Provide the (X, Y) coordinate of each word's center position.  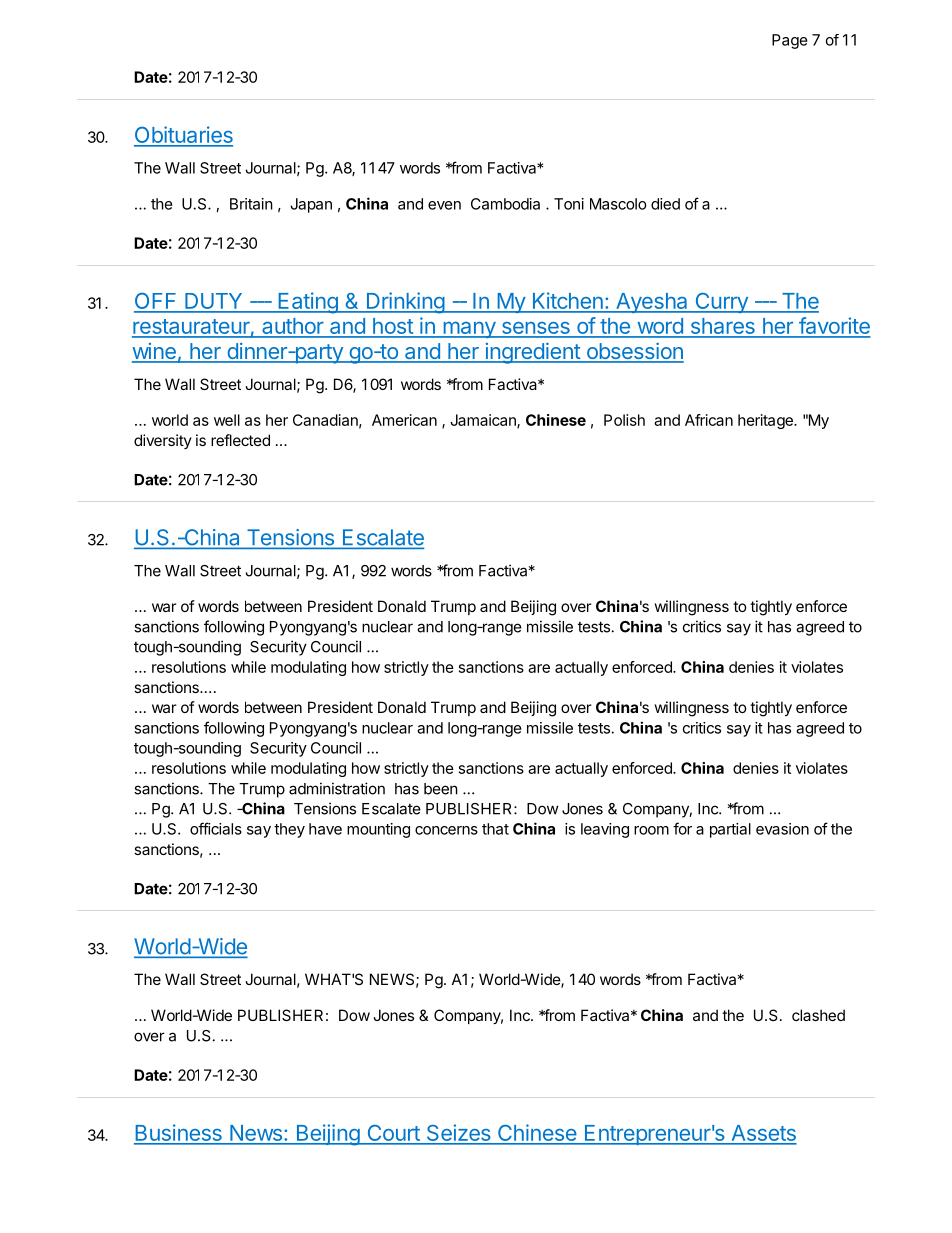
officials (216, 828)
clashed (818, 1015)
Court (393, 1134)
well (227, 420)
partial (730, 830)
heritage (766, 421)
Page (790, 41)
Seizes (458, 1134)
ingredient (532, 353)
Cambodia (505, 204)
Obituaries (183, 136)
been (441, 789)
